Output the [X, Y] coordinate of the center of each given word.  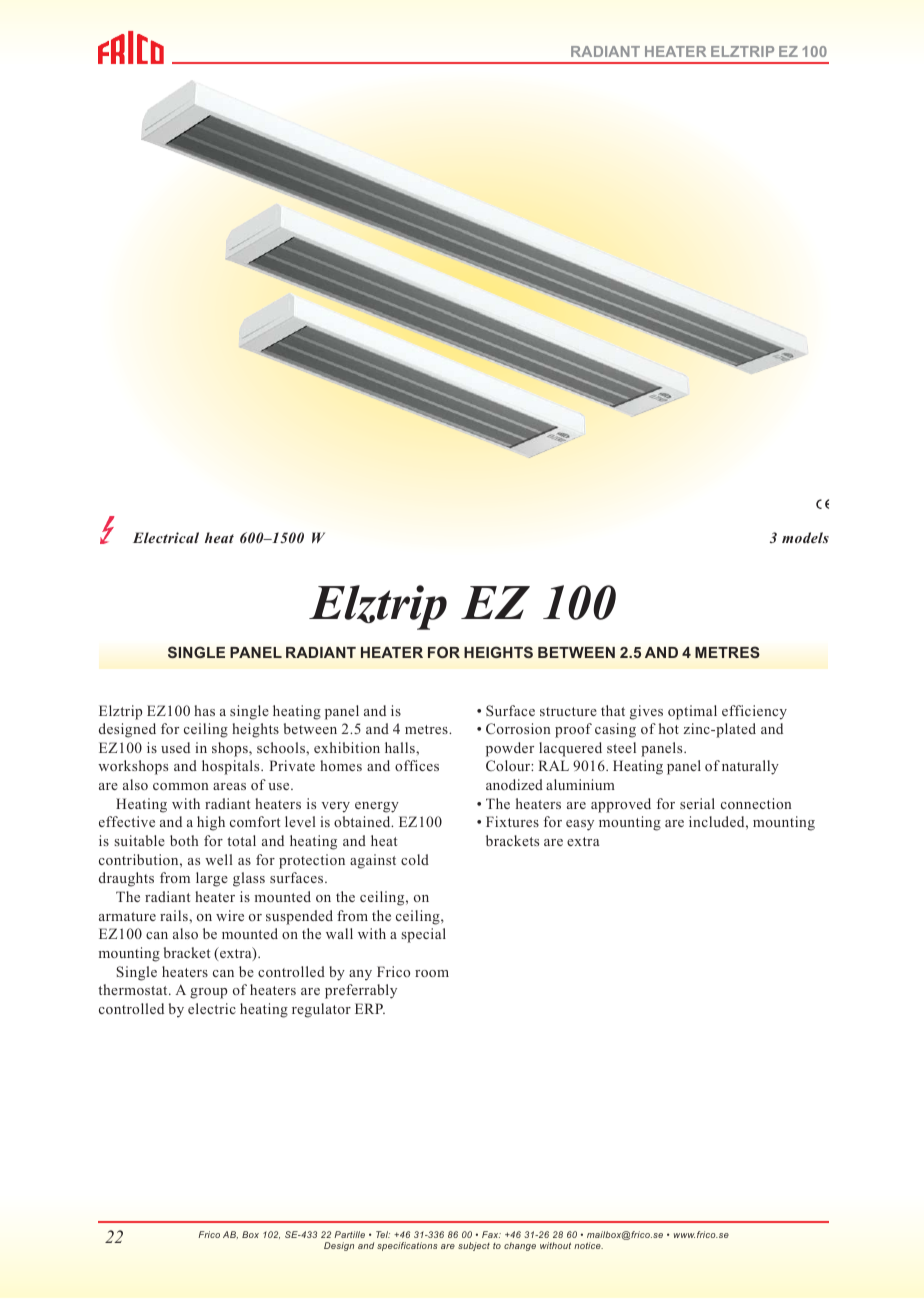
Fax [491, 1234]
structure [568, 711]
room [432, 973]
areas [229, 786]
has [204, 710]
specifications [407, 1246]
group [208, 993]
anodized [514, 784]
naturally [750, 767]
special [423, 935]
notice [588, 1245]
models [805, 537]
